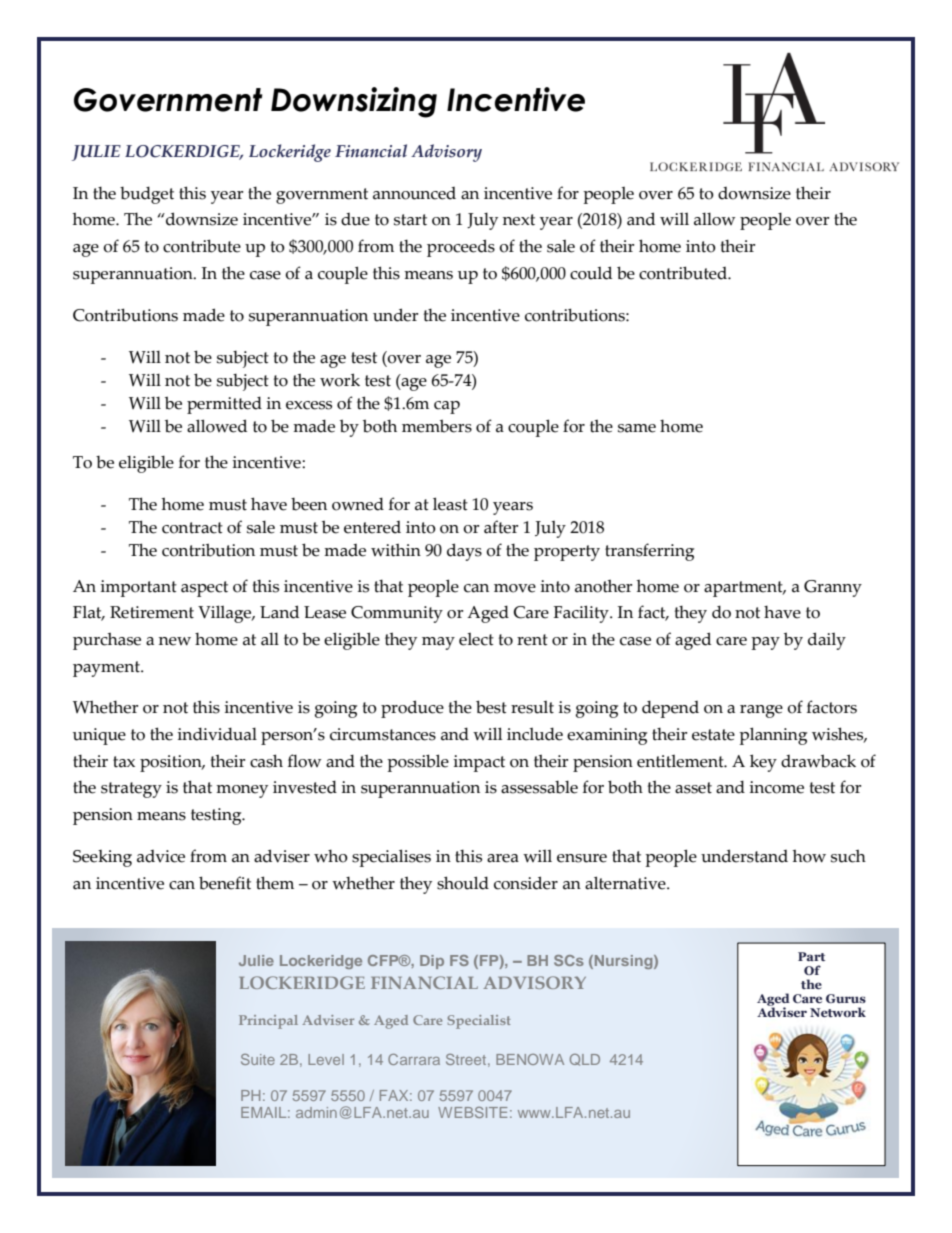  What do you see at coordinates (204, 589) in the screenshot?
I see `aspect` at bounding box center [204, 589].
